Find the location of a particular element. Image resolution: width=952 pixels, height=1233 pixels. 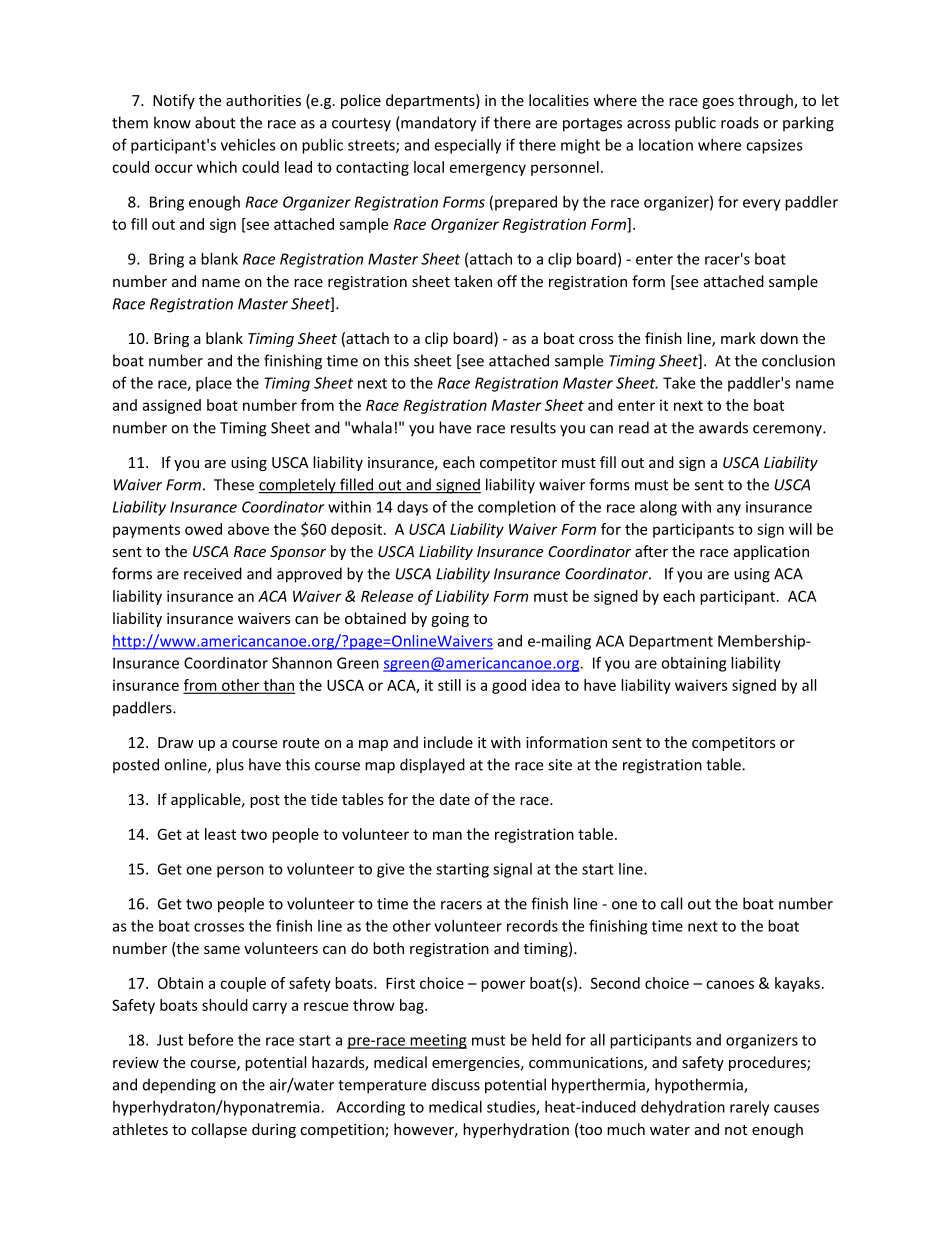

going is located at coordinates (450, 620).
